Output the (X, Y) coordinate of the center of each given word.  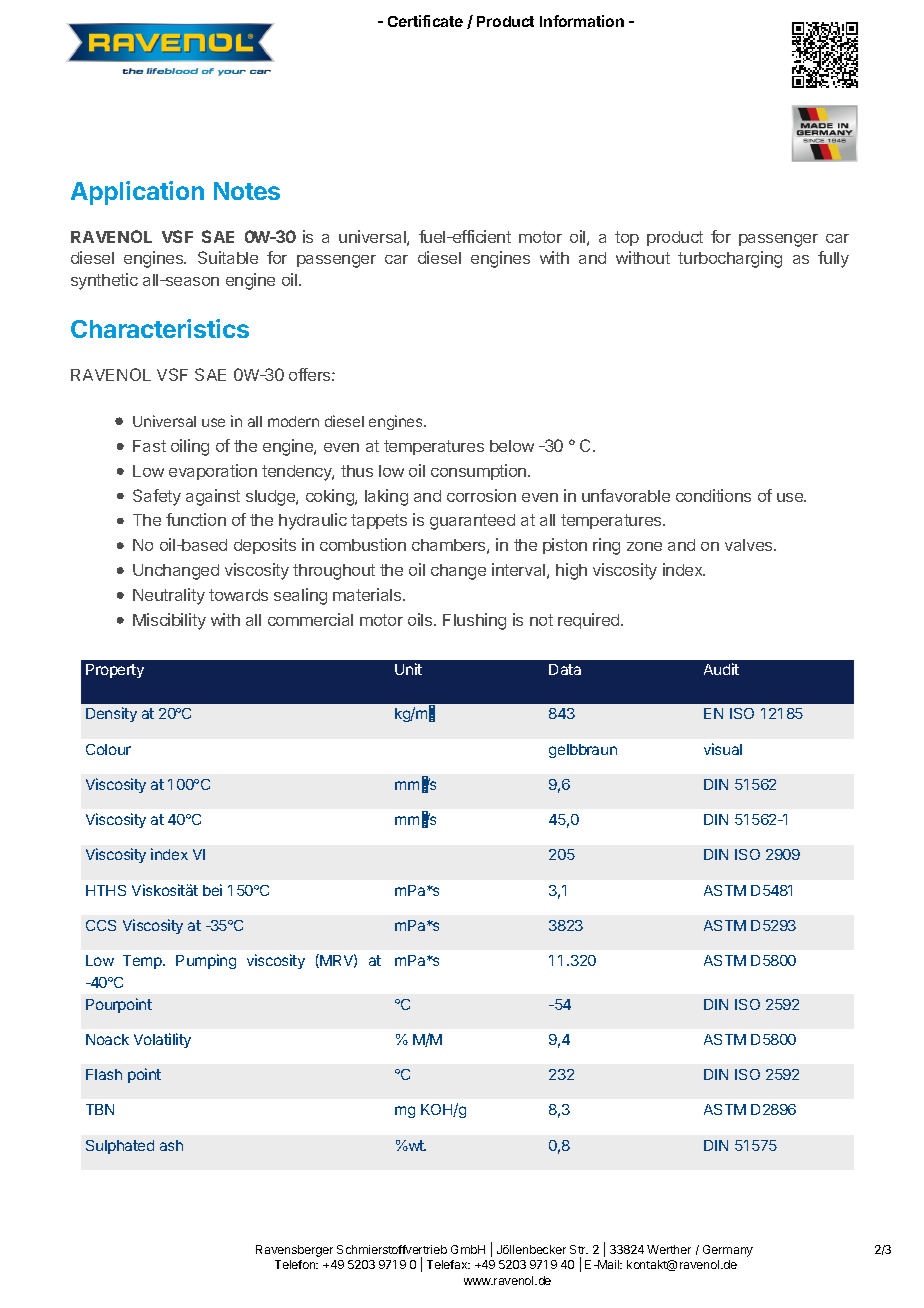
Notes (247, 191)
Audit (721, 669)
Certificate (425, 21)
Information (582, 21)
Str (579, 1249)
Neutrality (169, 596)
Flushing (474, 621)
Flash (104, 1074)
